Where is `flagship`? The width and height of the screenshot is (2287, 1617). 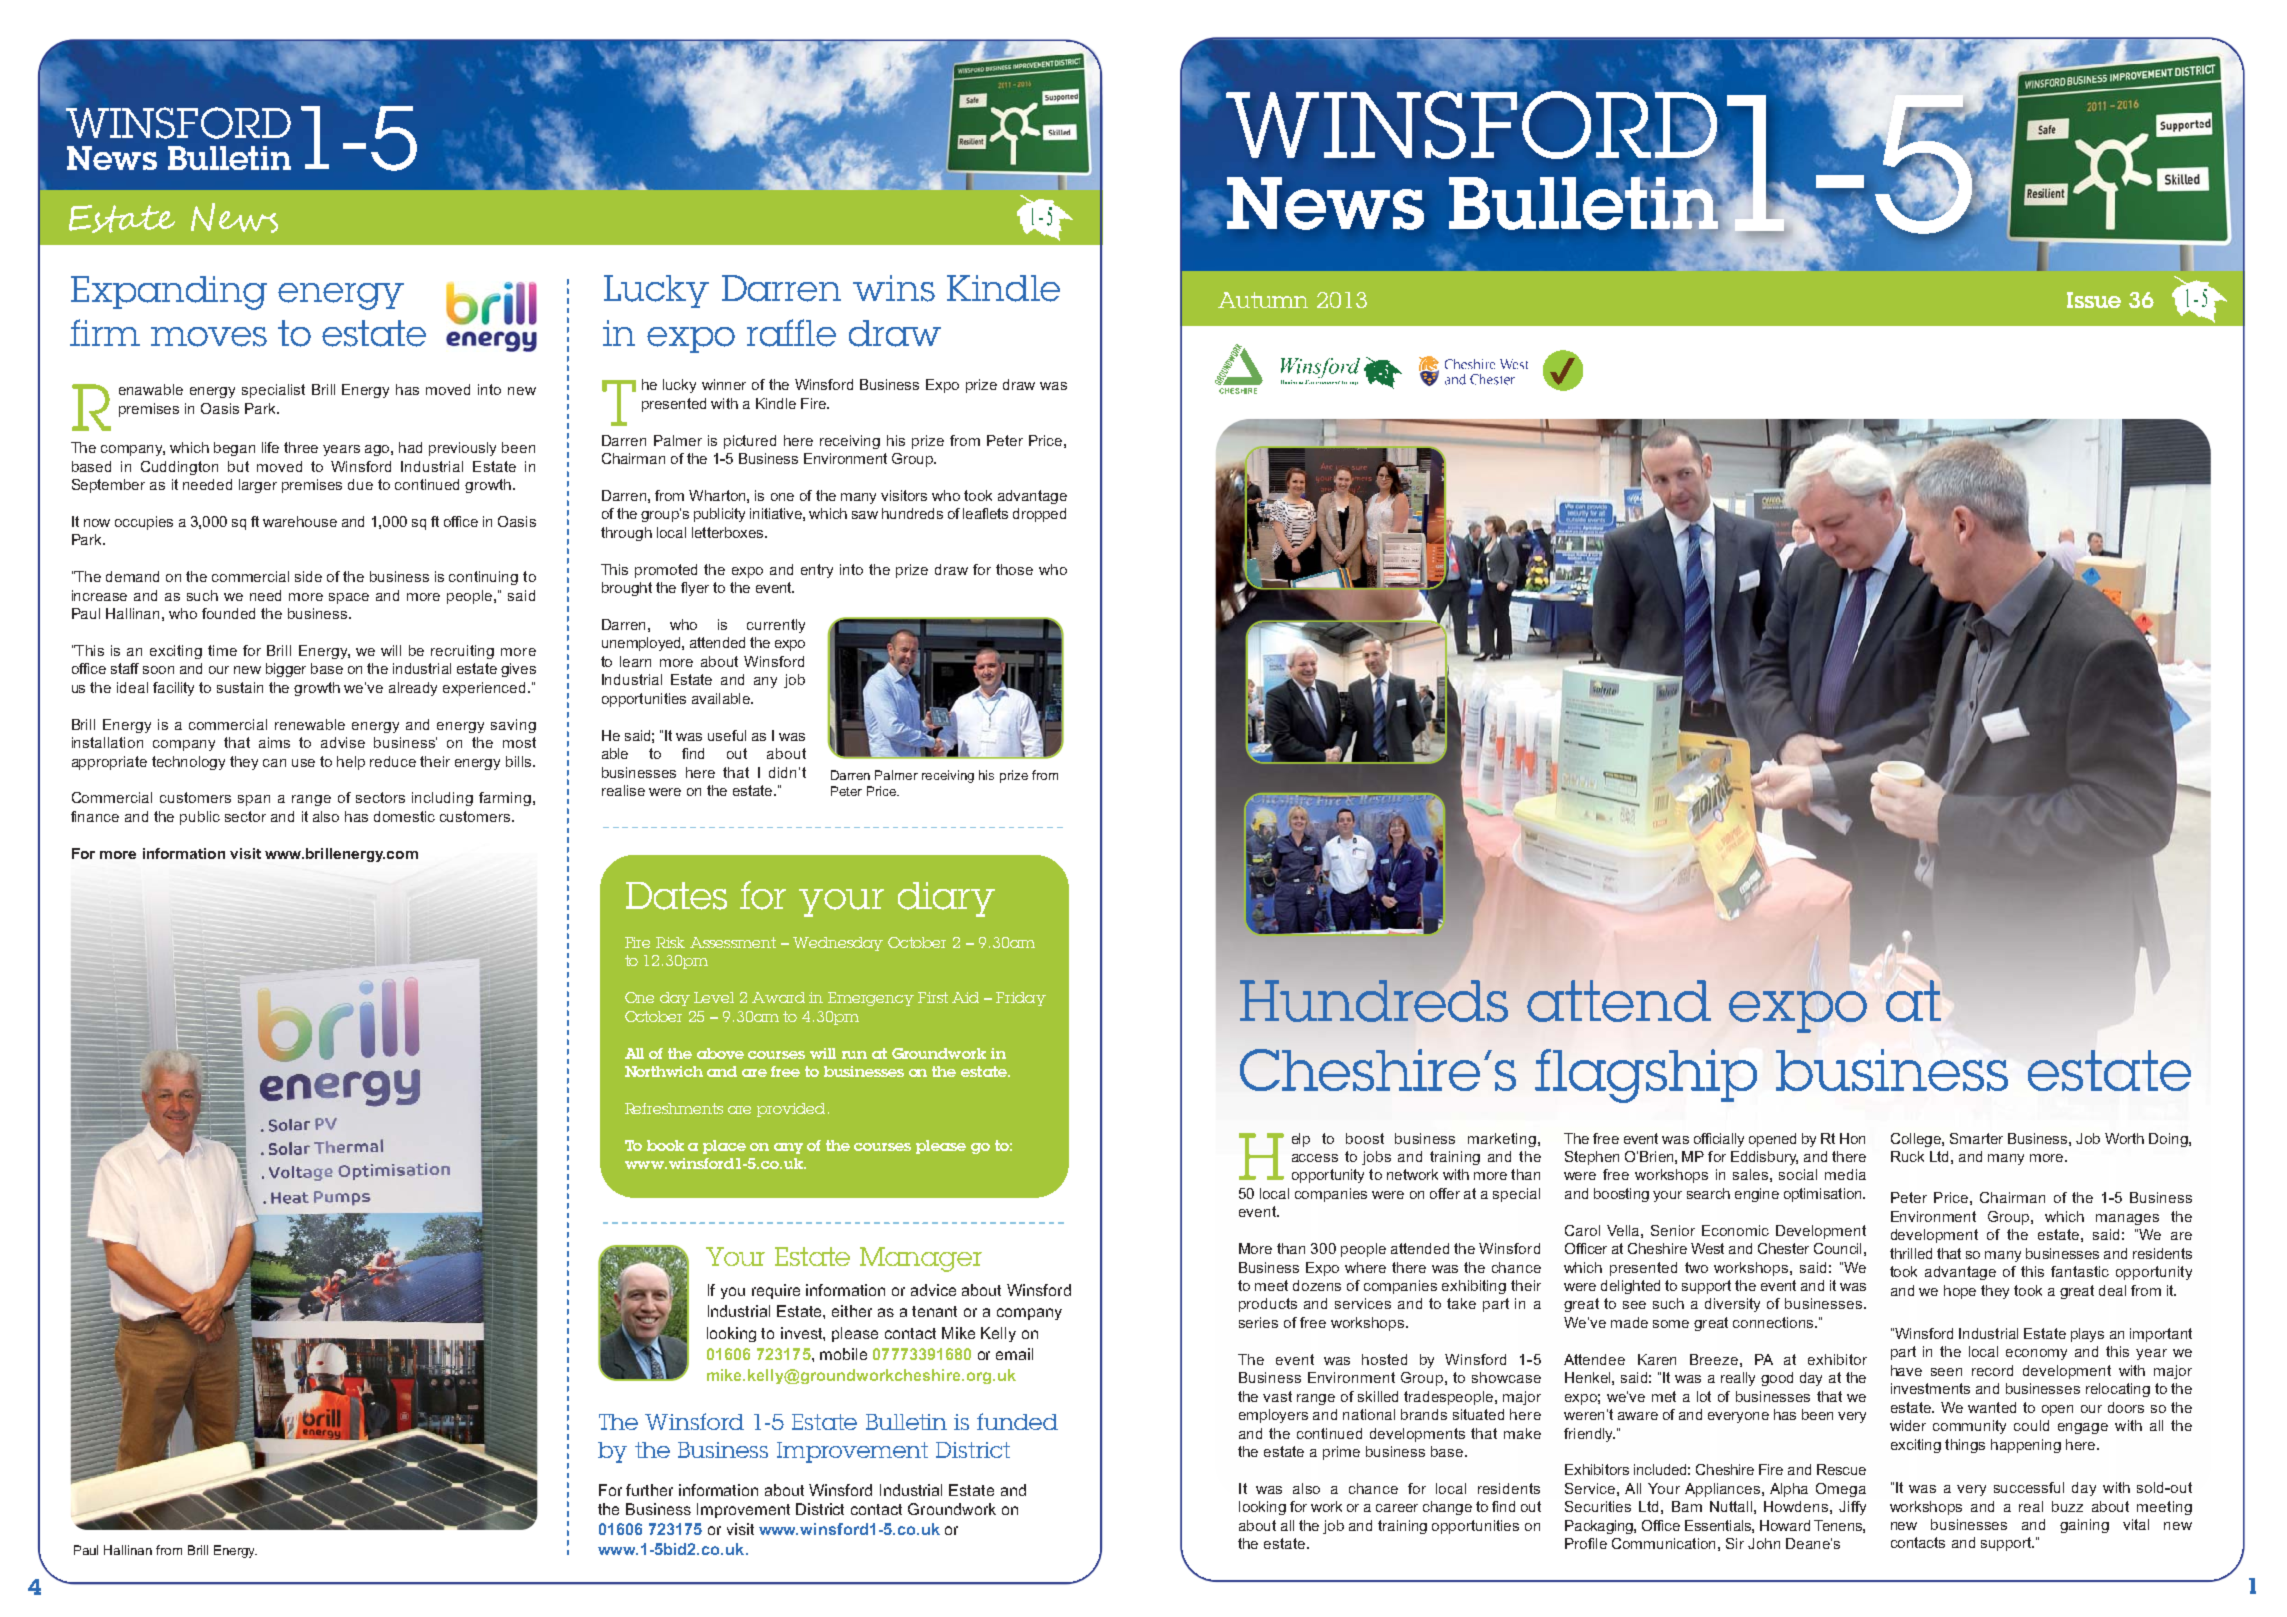 flagship is located at coordinates (1646, 1076).
